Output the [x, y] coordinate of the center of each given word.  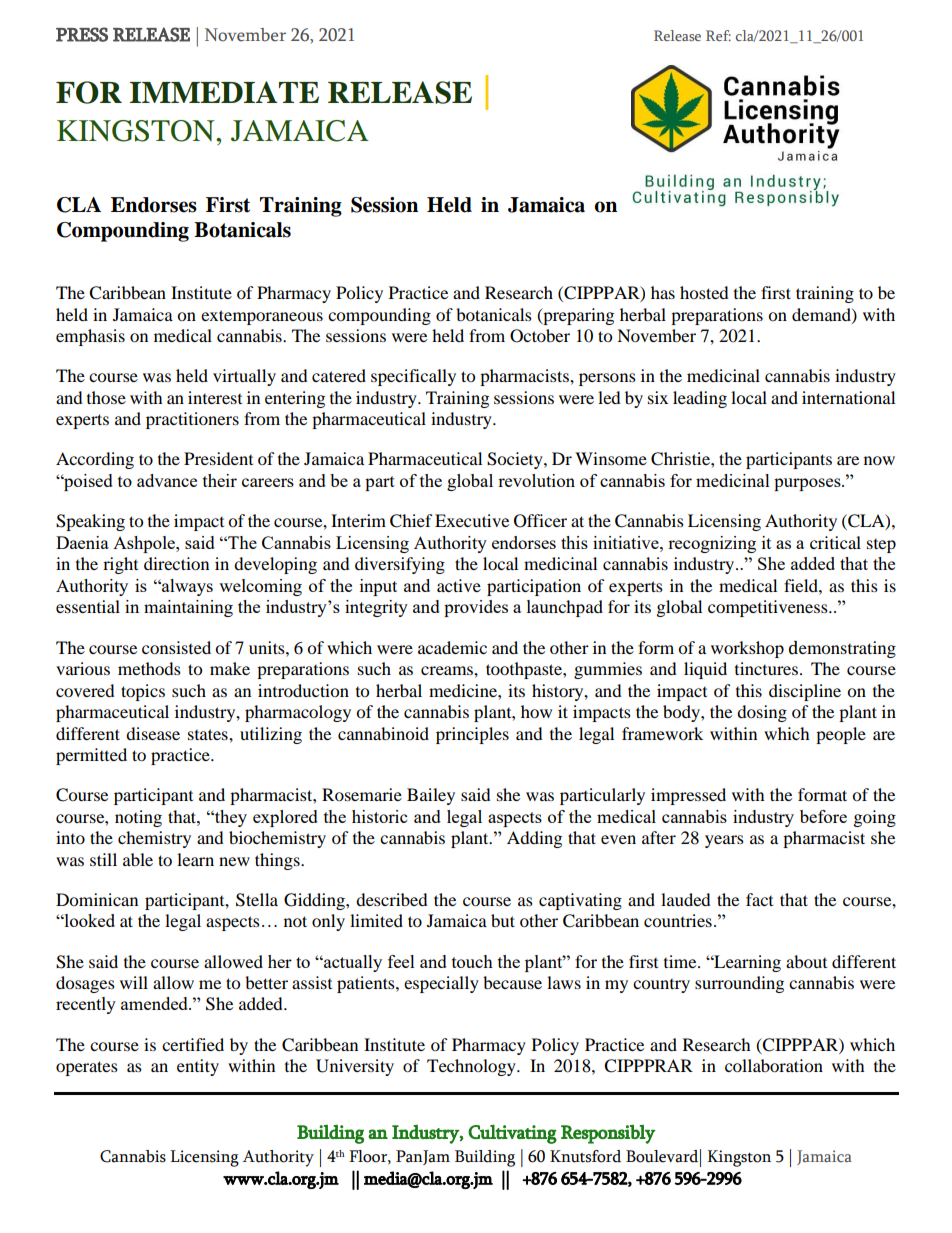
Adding [534, 839]
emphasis [90, 337]
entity [198, 1067]
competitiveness [769, 608]
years [724, 841]
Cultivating [512, 1134]
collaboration [774, 1065]
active [459, 585]
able [138, 859]
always [186, 587]
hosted [704, 292]
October [540, 336]
